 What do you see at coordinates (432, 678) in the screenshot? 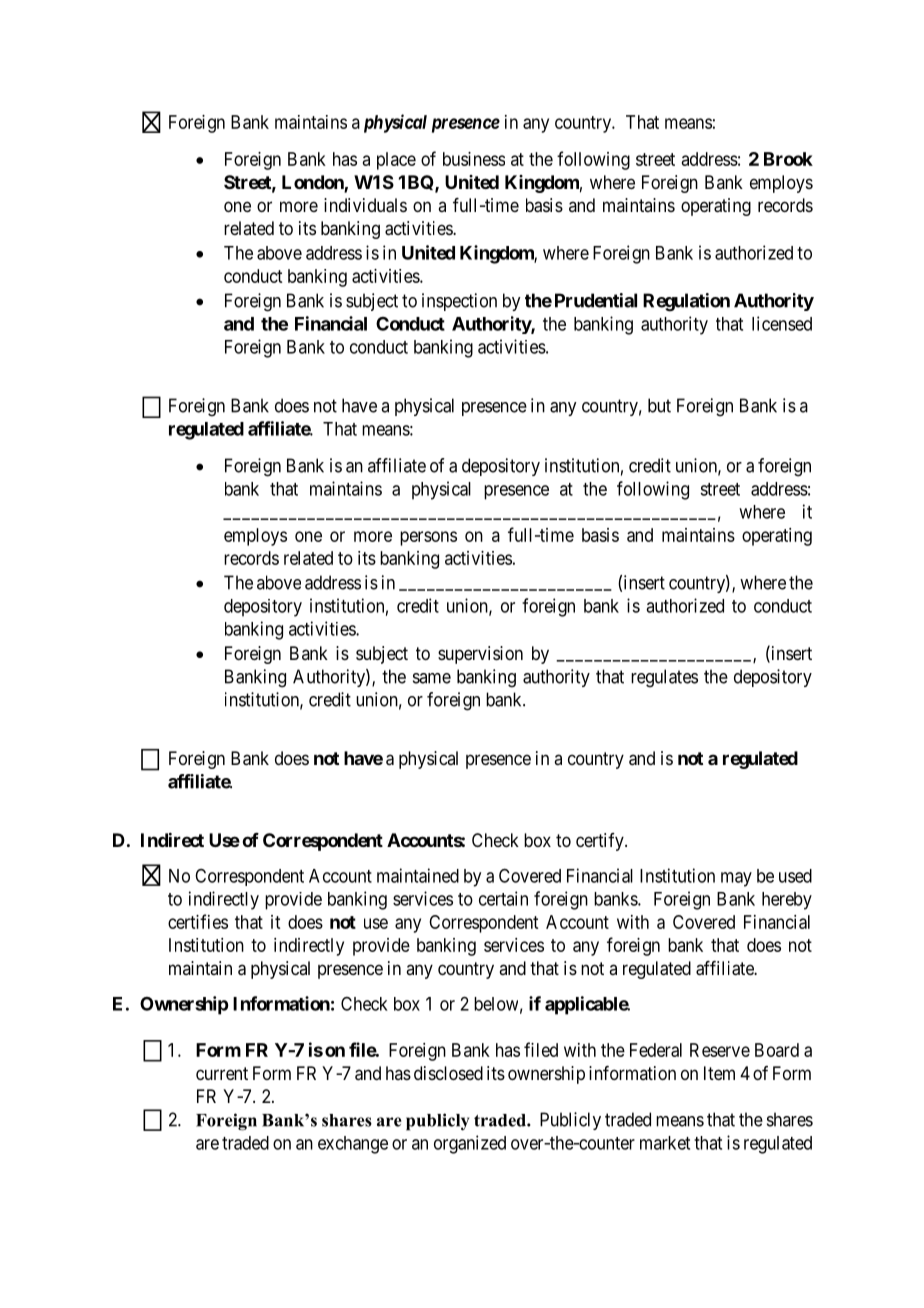
I see `same` at bounding box center [432, 678].
